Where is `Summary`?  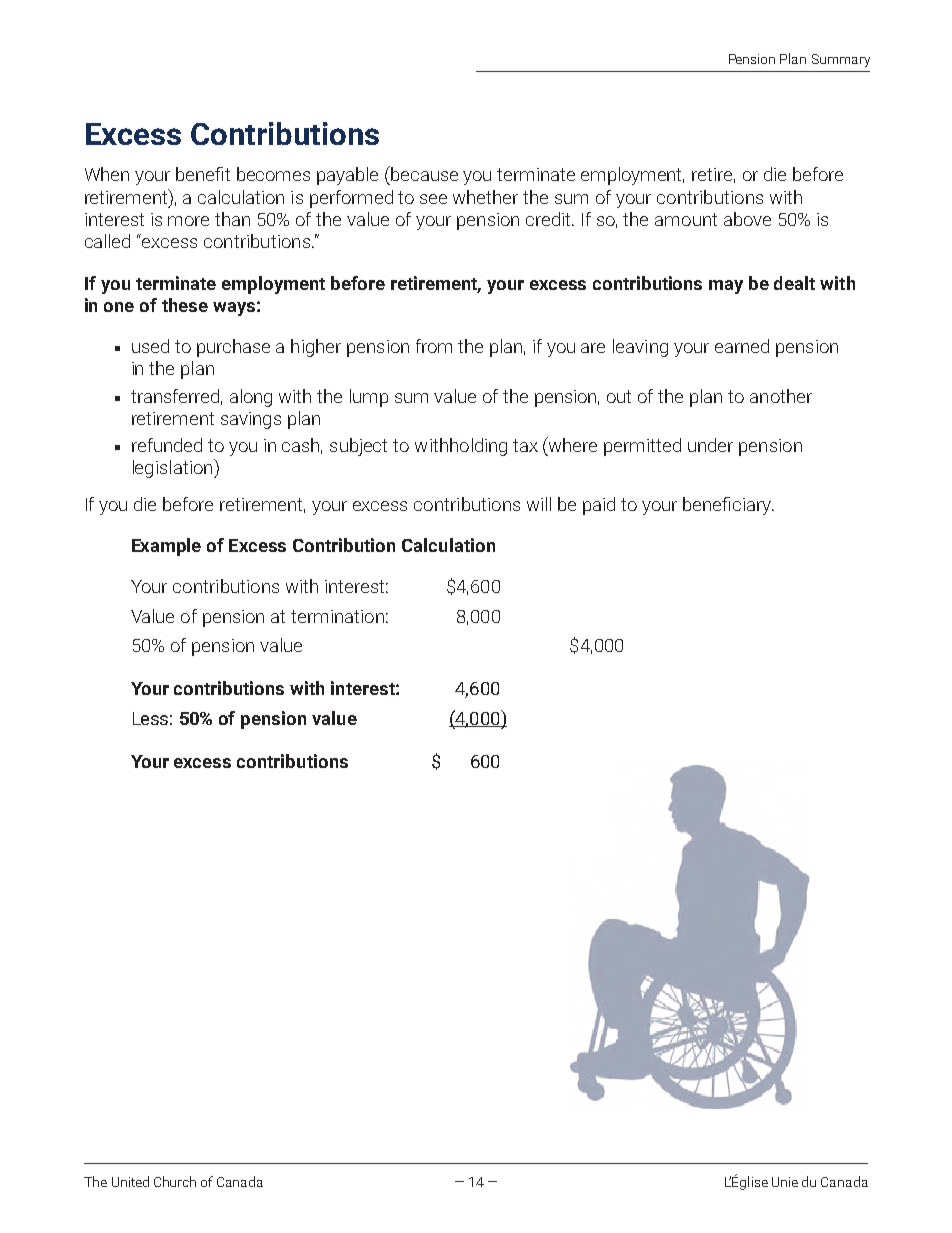
Summary is located at coordinates (841, 60).
